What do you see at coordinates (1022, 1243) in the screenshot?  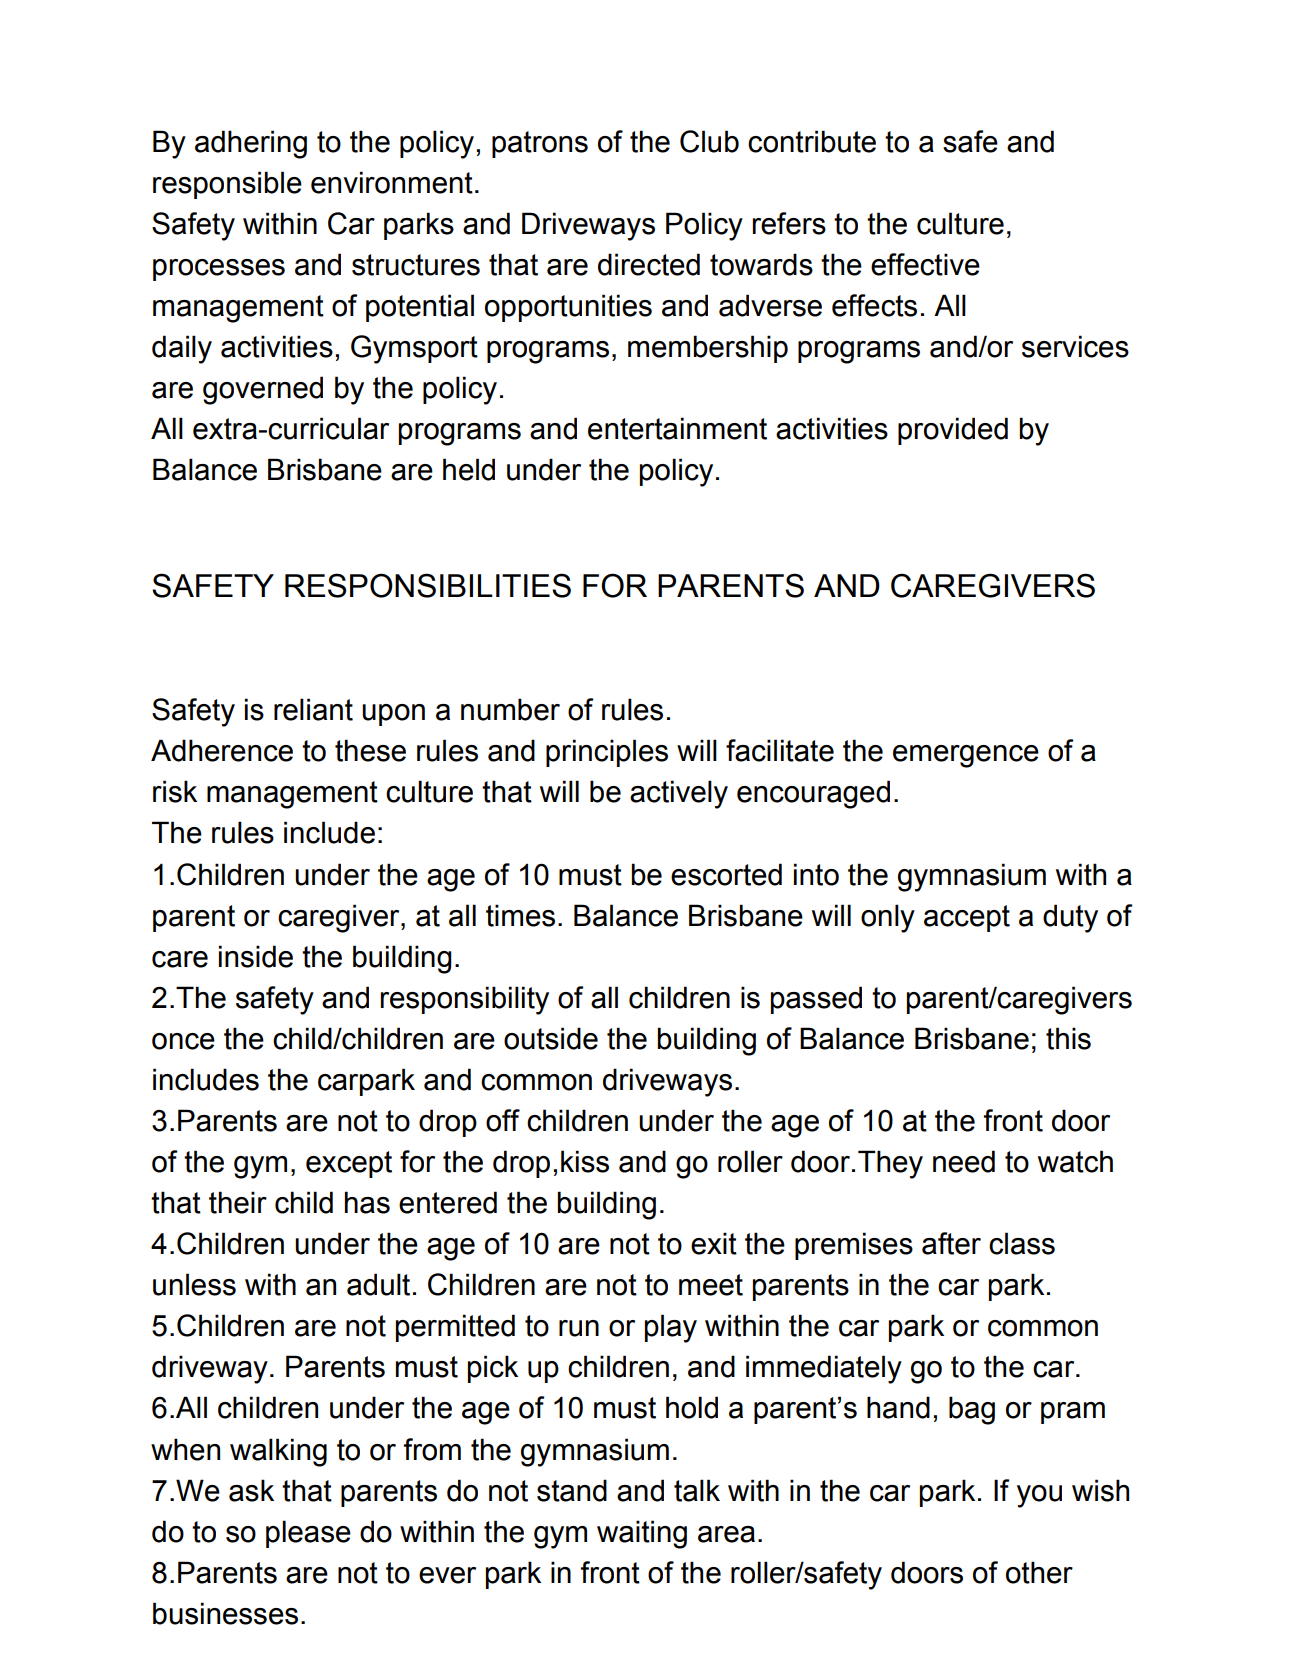 I see `class` at bounding box center [1022, 1243].
